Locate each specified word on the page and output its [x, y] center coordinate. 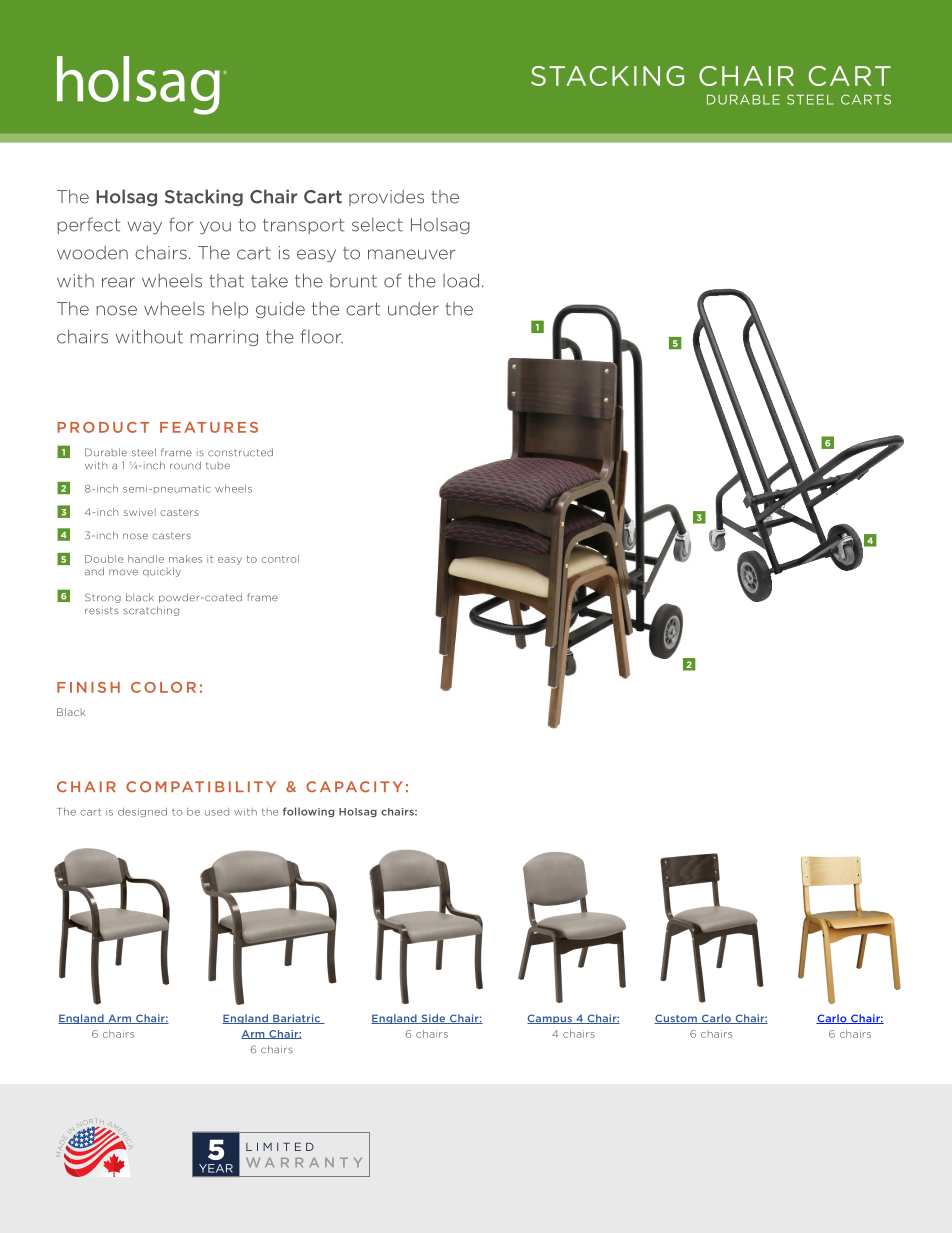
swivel [140, 512]
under [413, 309]
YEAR [216, 1168]
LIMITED [280, 1146]
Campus [550, 1019]
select [377, 225]
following [308, 812]
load [461, 280]
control [280, 559]
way [144, 227]
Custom [676, 1019]
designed [142, 812]
